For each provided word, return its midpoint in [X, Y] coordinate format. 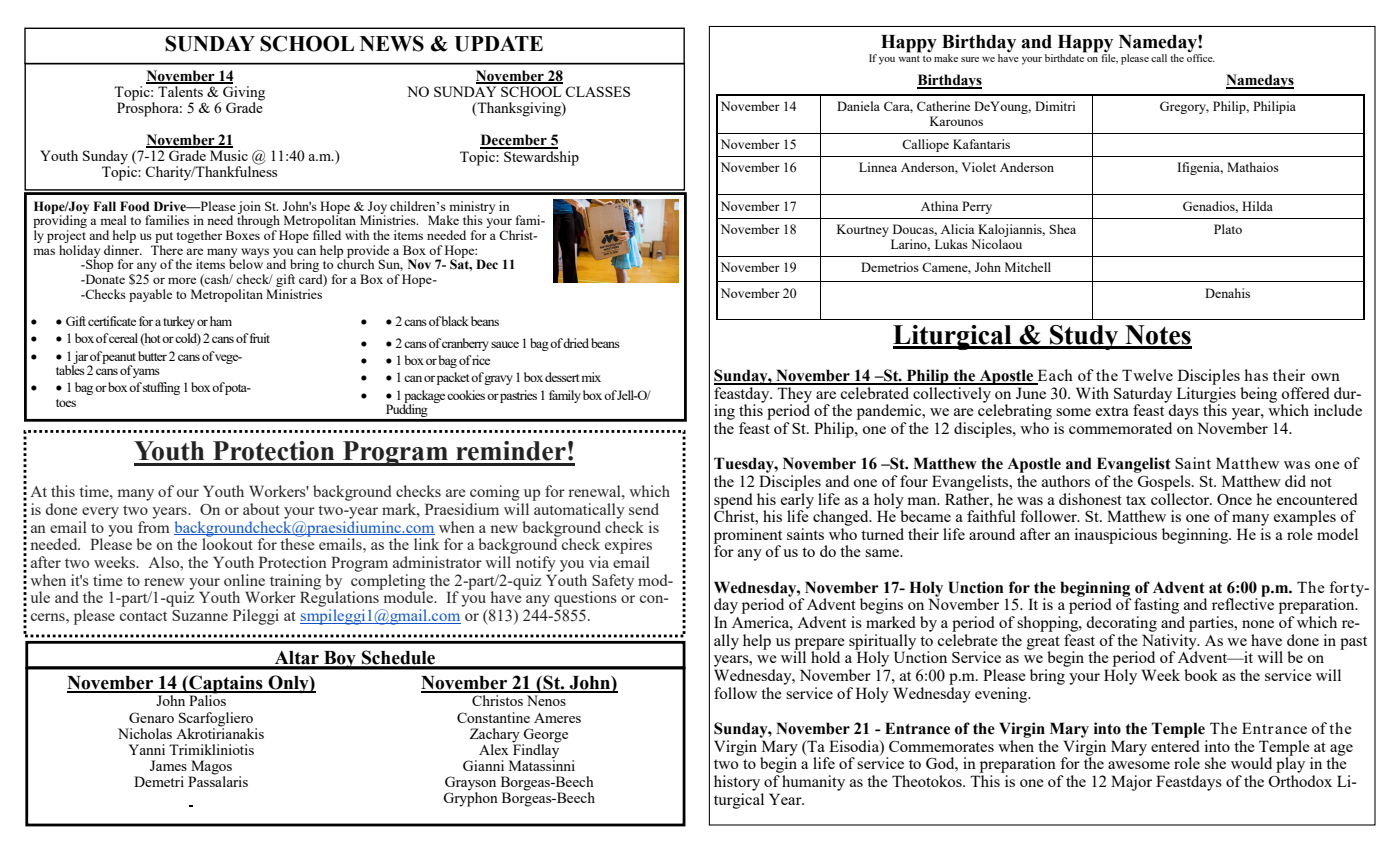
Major [1131, 783]
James [168, 765]
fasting [1156, 606]
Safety [612, 583]
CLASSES [597, 91]
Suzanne [200, 615]
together [199, 236]
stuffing [161, 388]
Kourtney [863, 230]
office [1201, 57]
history [737, 783]
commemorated [1120, 428]
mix [591, 377]
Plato [1228, 229]
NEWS [392, 43]
